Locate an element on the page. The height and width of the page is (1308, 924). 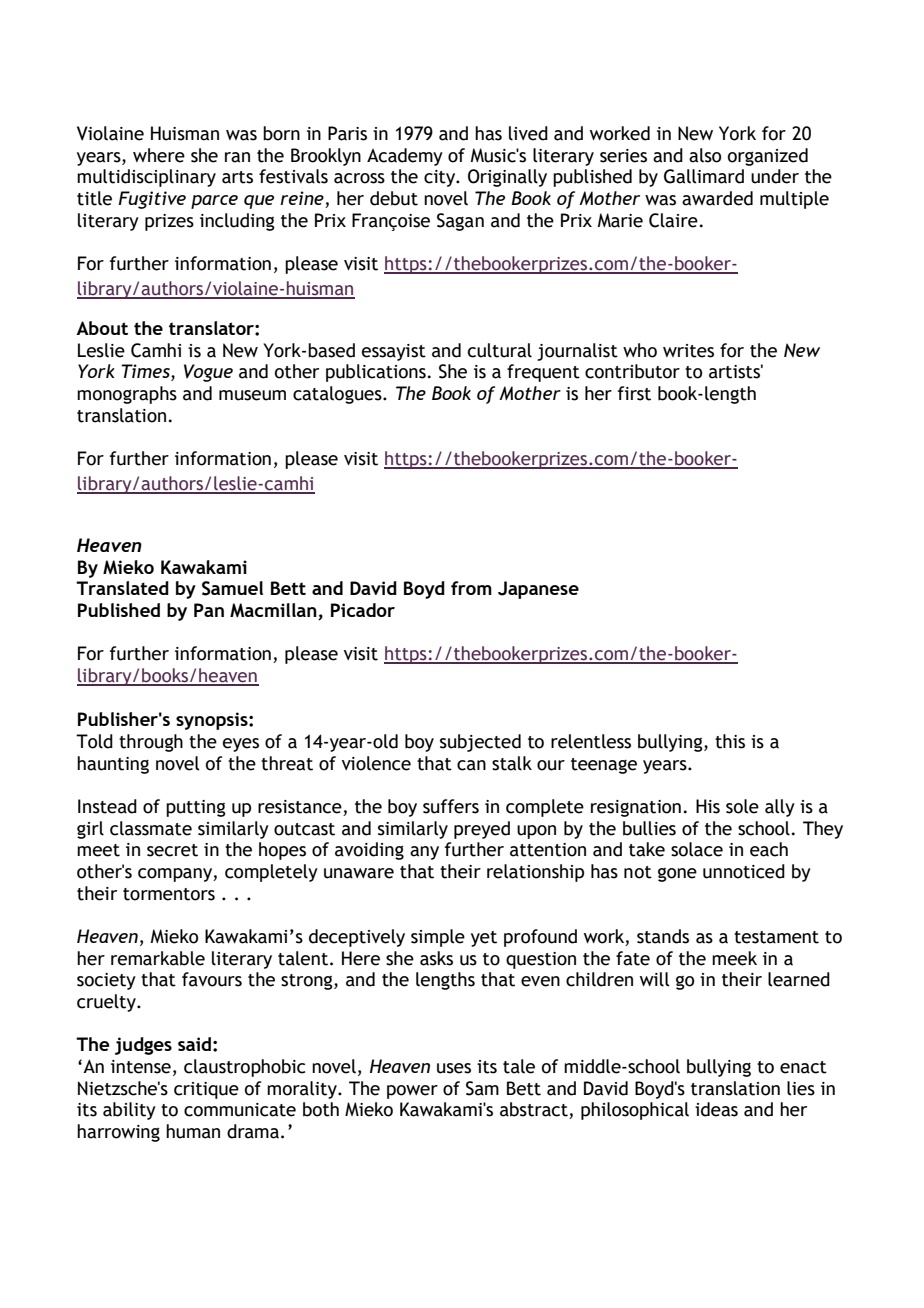
suffers is located at coordinates (451, 806).
